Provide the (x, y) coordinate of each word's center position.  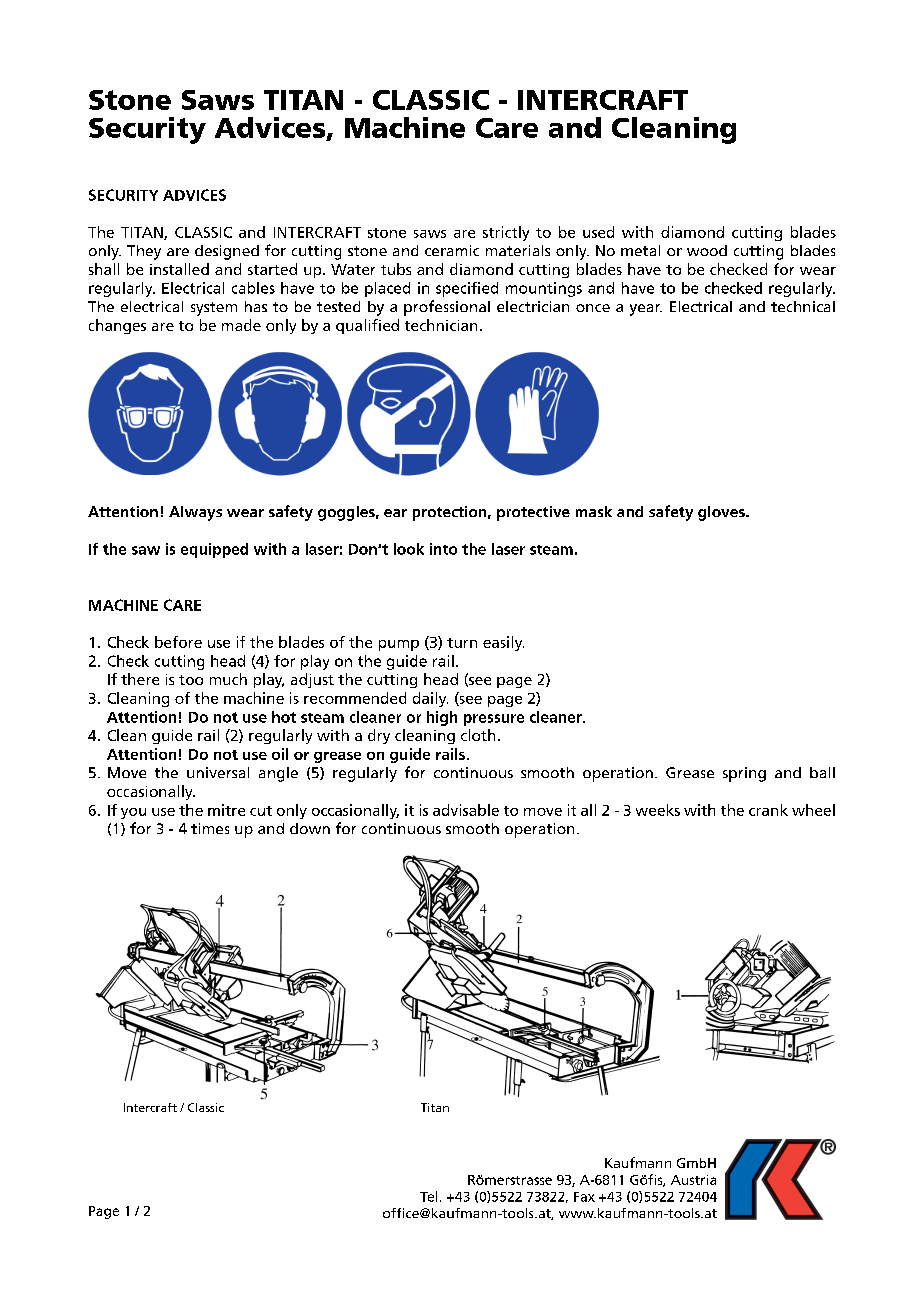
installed (179, 269)
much (228, 679)
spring (744, 774)
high (442, 718)
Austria (693, 1180)
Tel (428, 1196)
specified (467, 289)
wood (707, 250)
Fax (584, 1197)
